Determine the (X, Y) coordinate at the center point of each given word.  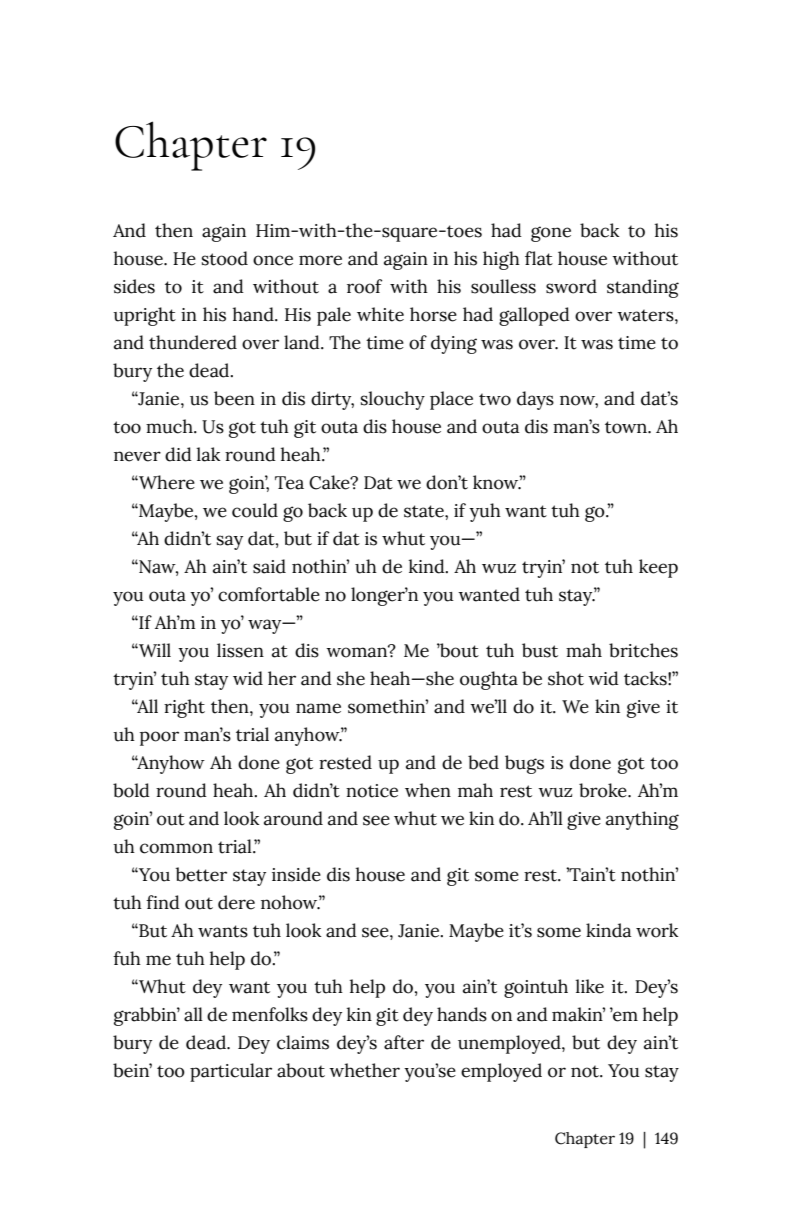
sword (571, 286)
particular (231, 1072)
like (589, 986)
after (404, 1042)
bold (131, 790)
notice (372, 791)
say (230, 542)
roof (364, 286)
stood (225, 258)
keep (658, 568)
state (425, 511)
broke (604, 790)
